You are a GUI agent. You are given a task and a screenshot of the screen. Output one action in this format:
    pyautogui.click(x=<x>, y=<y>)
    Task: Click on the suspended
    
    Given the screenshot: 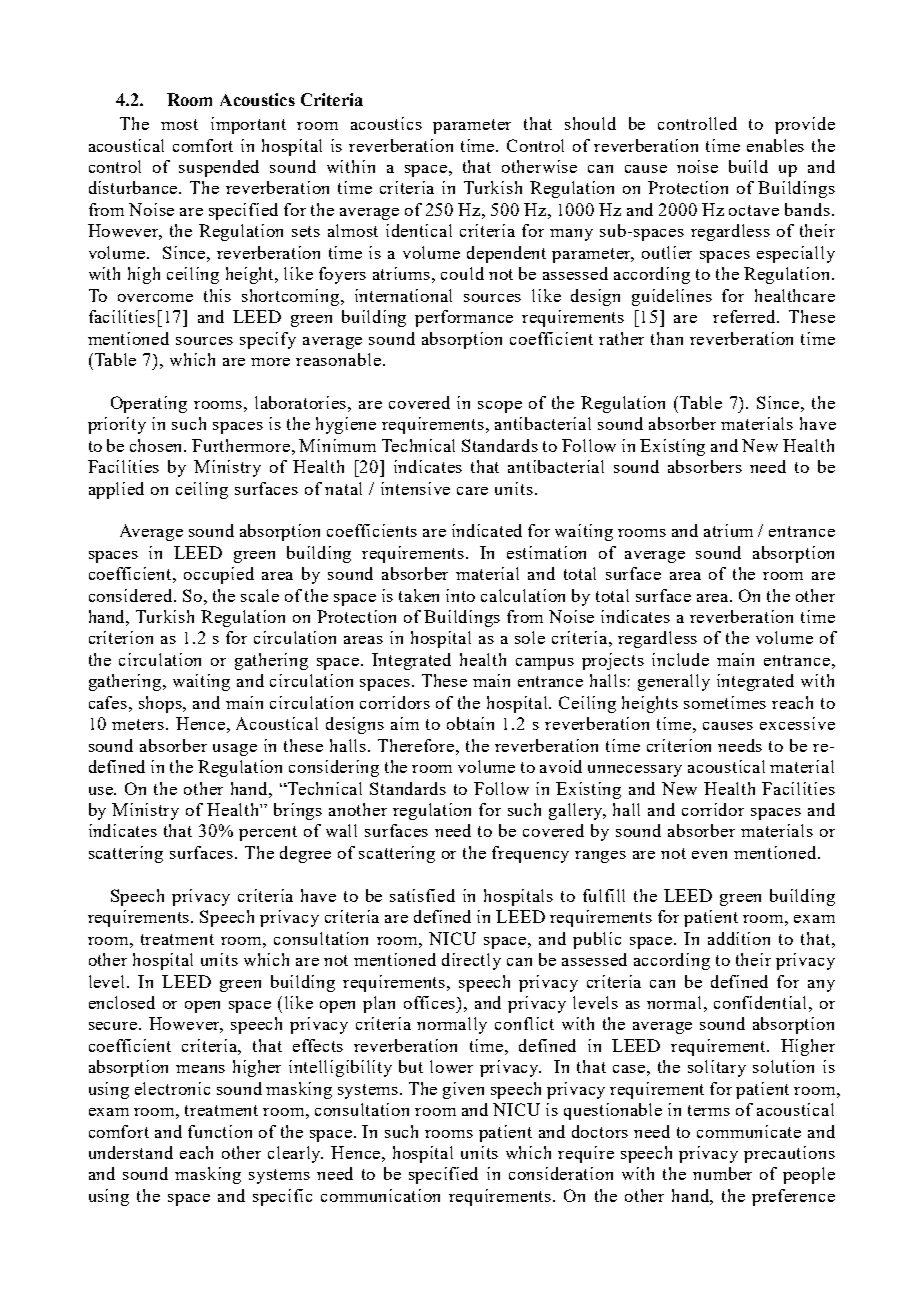 What is the action you would take?
    pyautogui.click(x=219, y=168)
